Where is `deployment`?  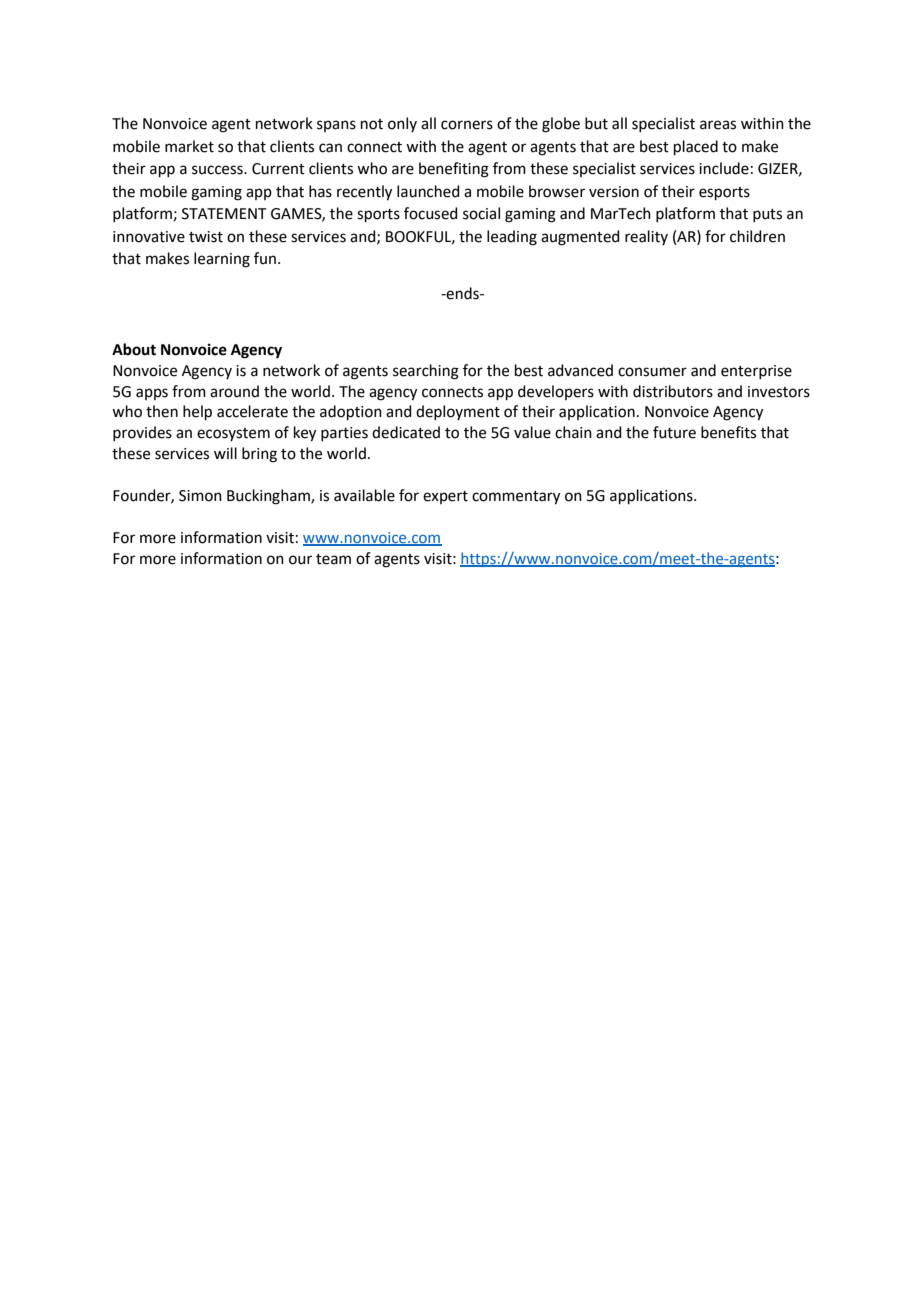
deployment is located at coordinates (458, 412).
